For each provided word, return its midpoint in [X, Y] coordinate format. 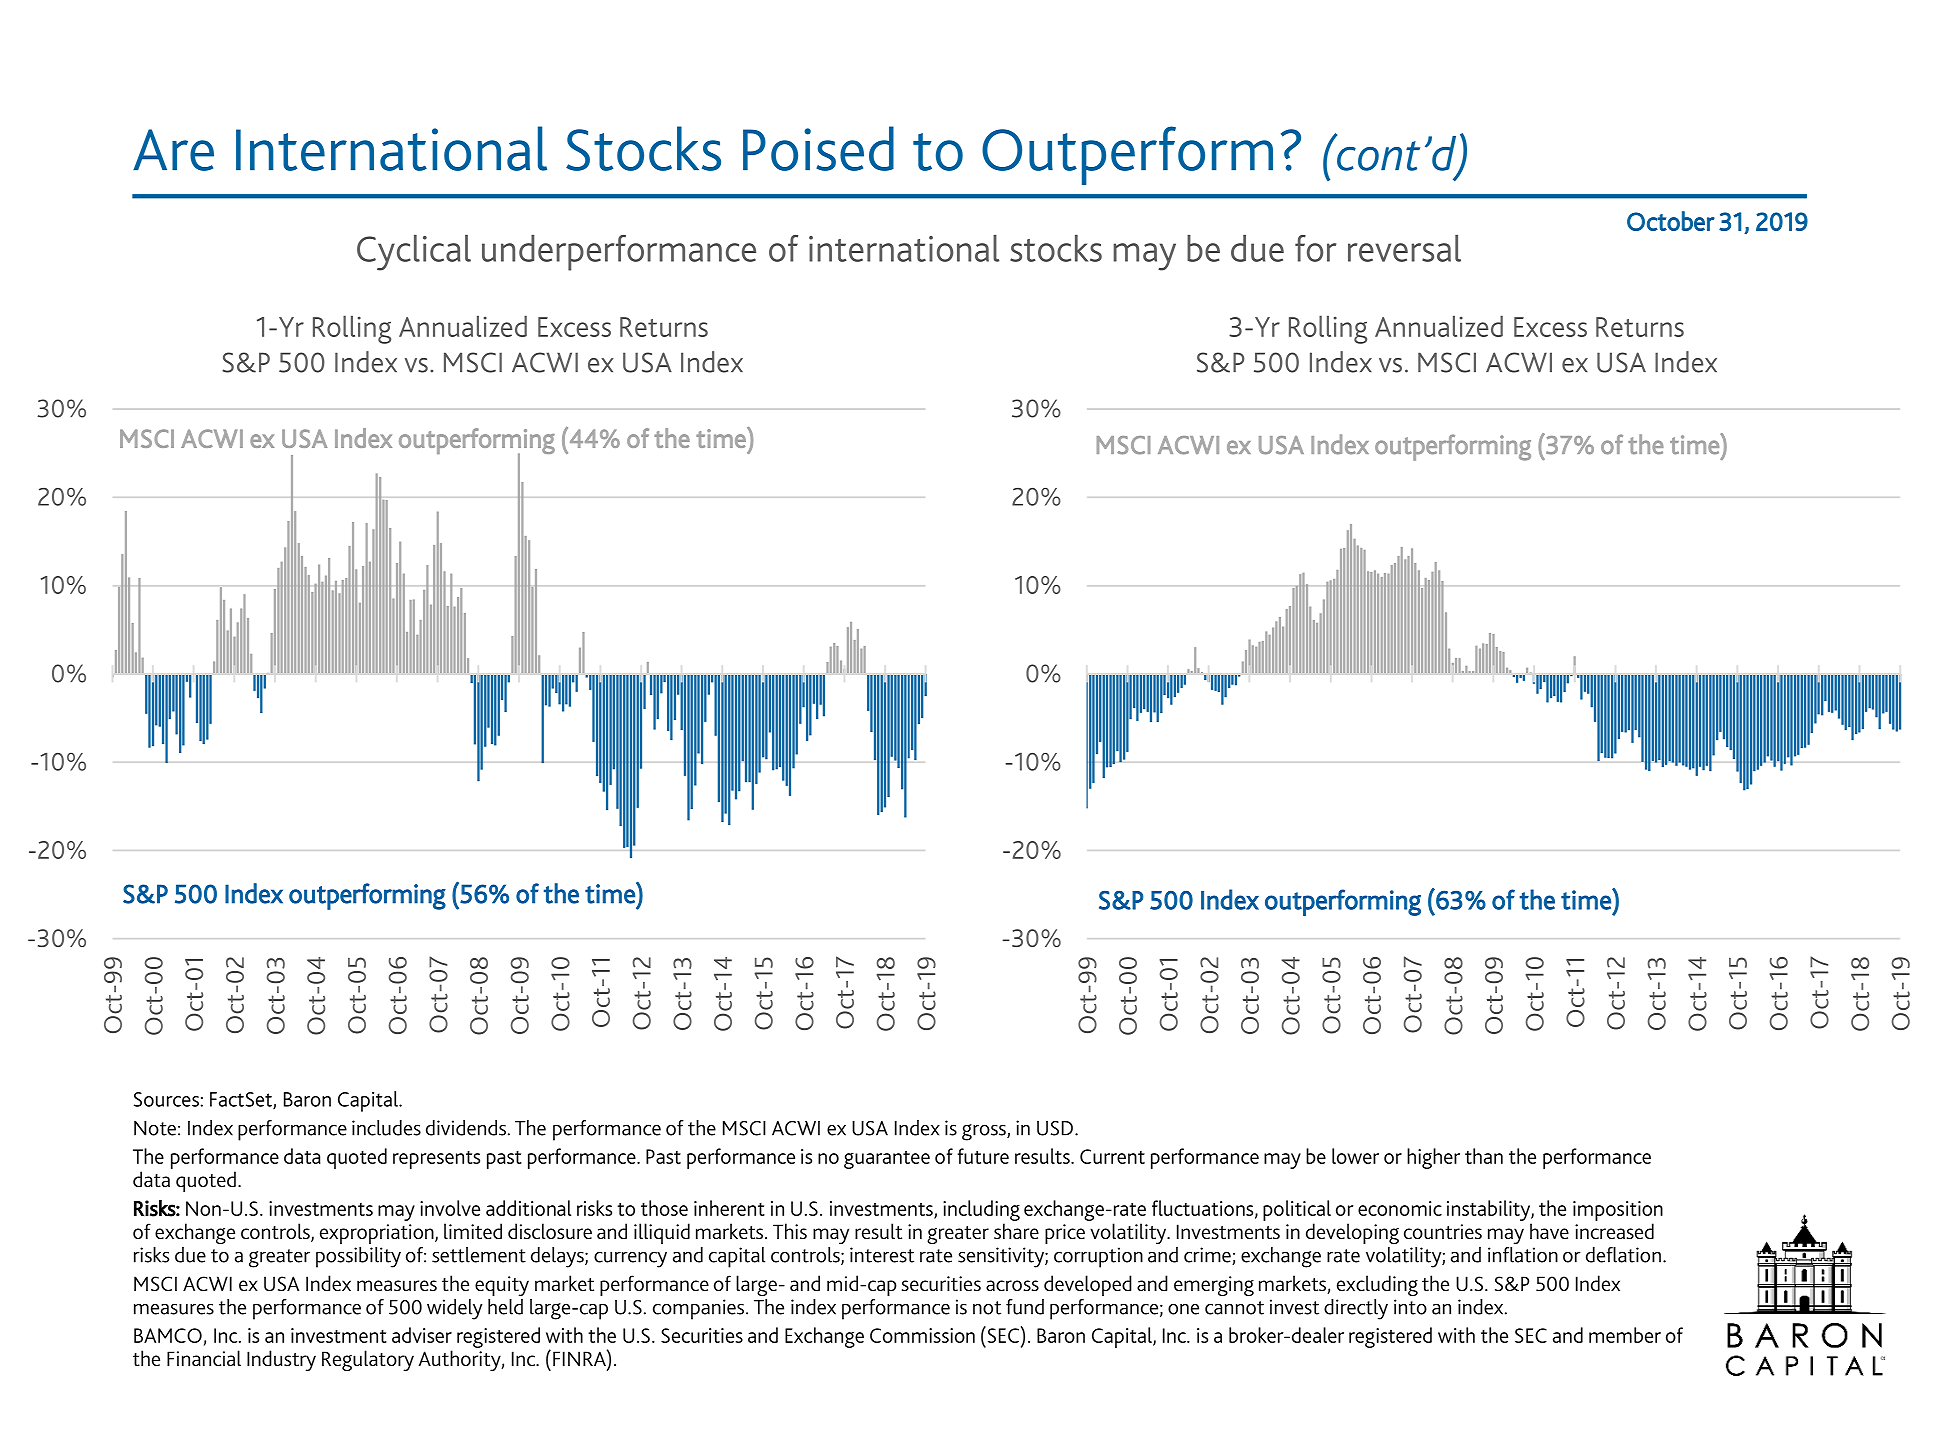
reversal [1404, 248]
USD [1055, 1128]
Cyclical [414, 253]
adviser [422, 1335]
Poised [818, 148]
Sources [166, 1099]
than [1484, 1156]
